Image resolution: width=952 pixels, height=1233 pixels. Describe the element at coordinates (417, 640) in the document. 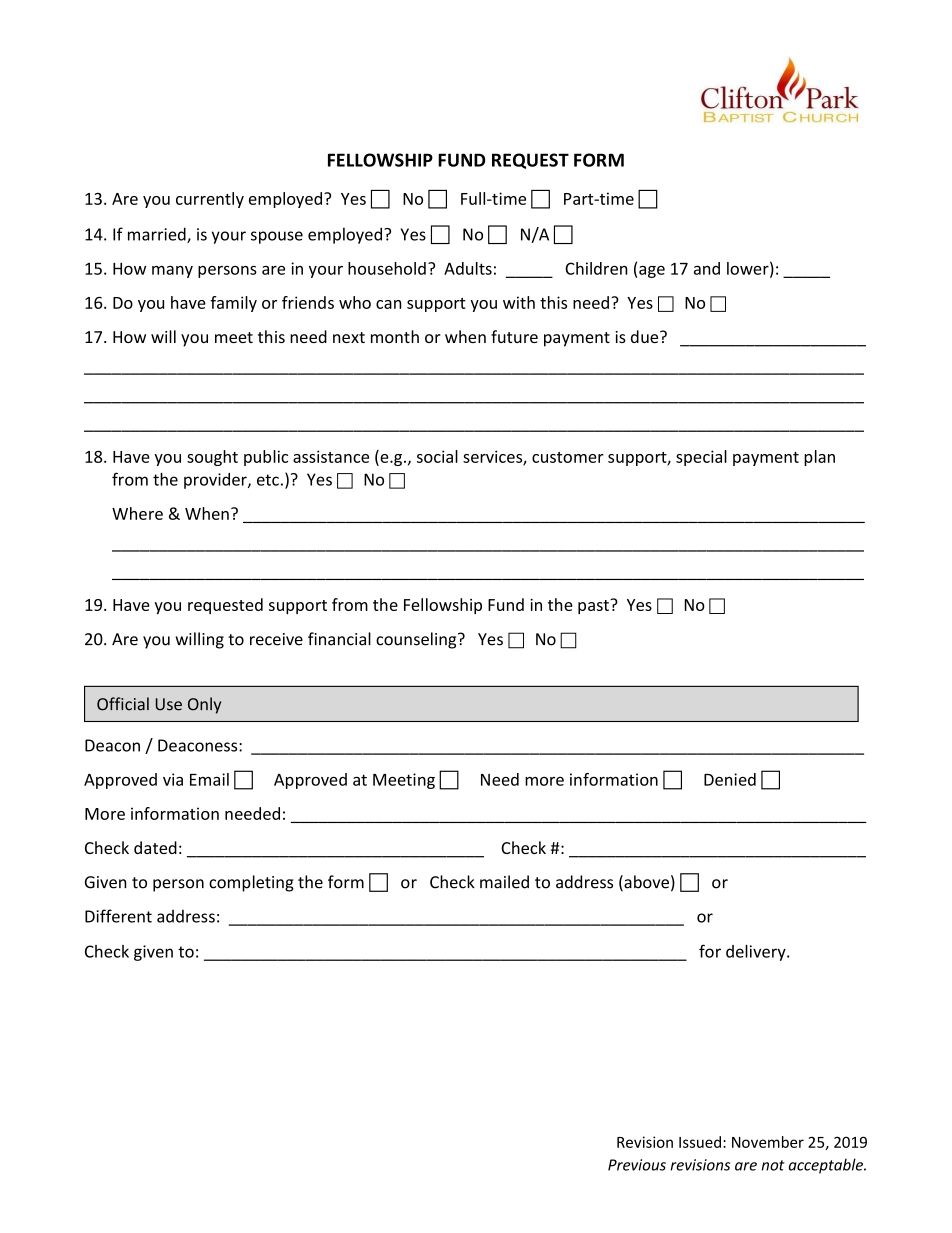

I see `counseling` at that location.
